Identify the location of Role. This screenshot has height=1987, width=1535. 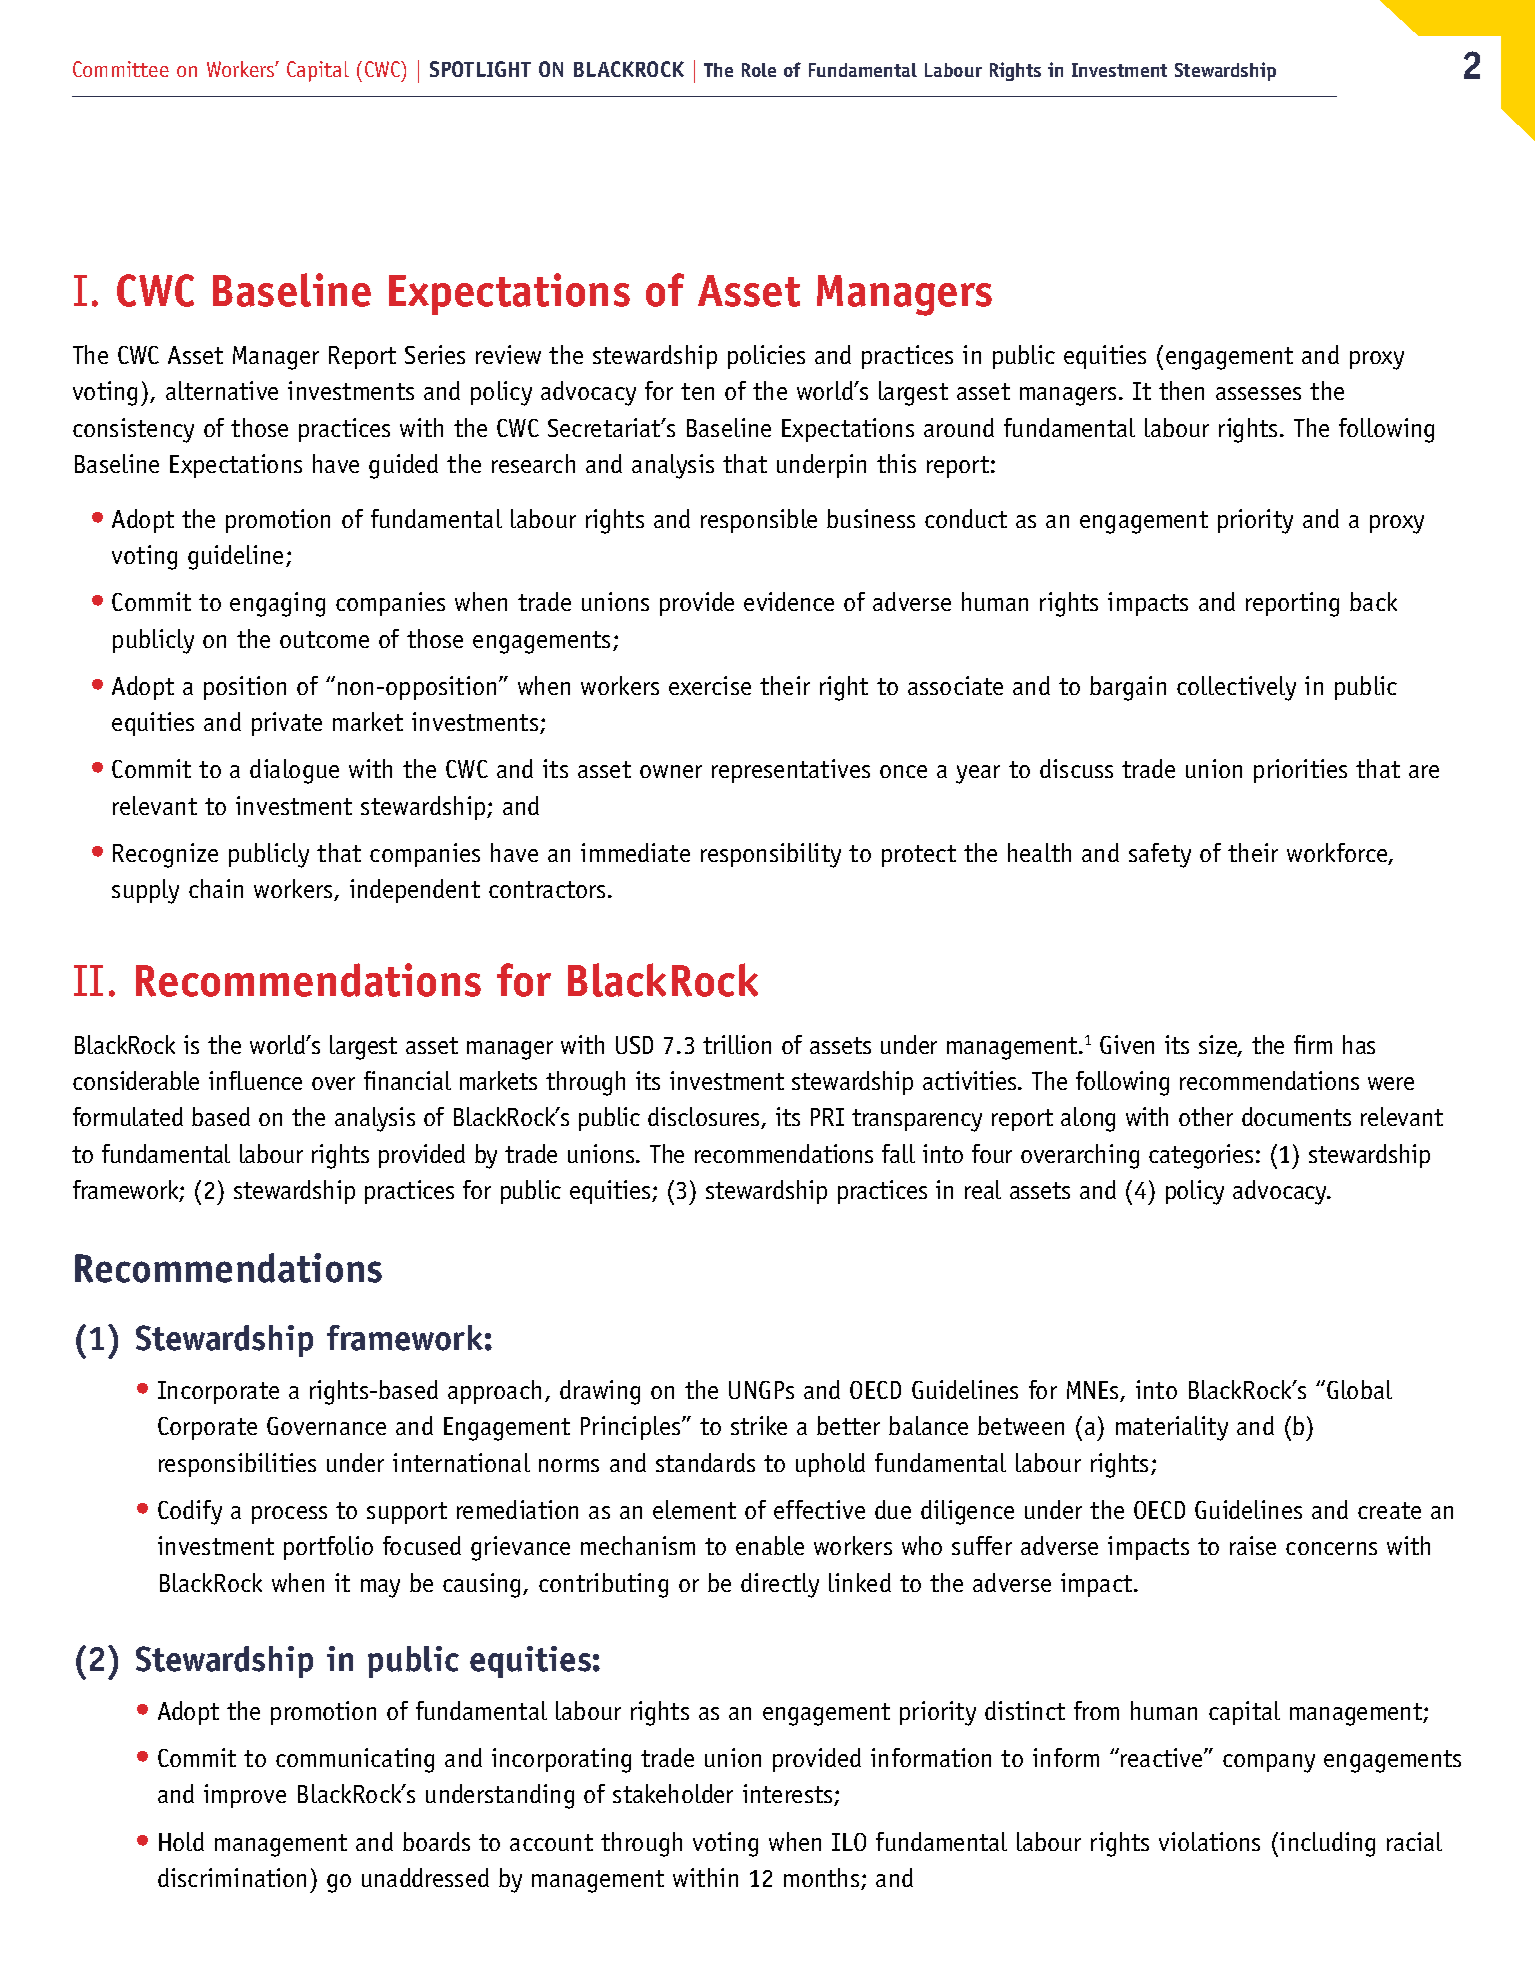
(759, 70).
